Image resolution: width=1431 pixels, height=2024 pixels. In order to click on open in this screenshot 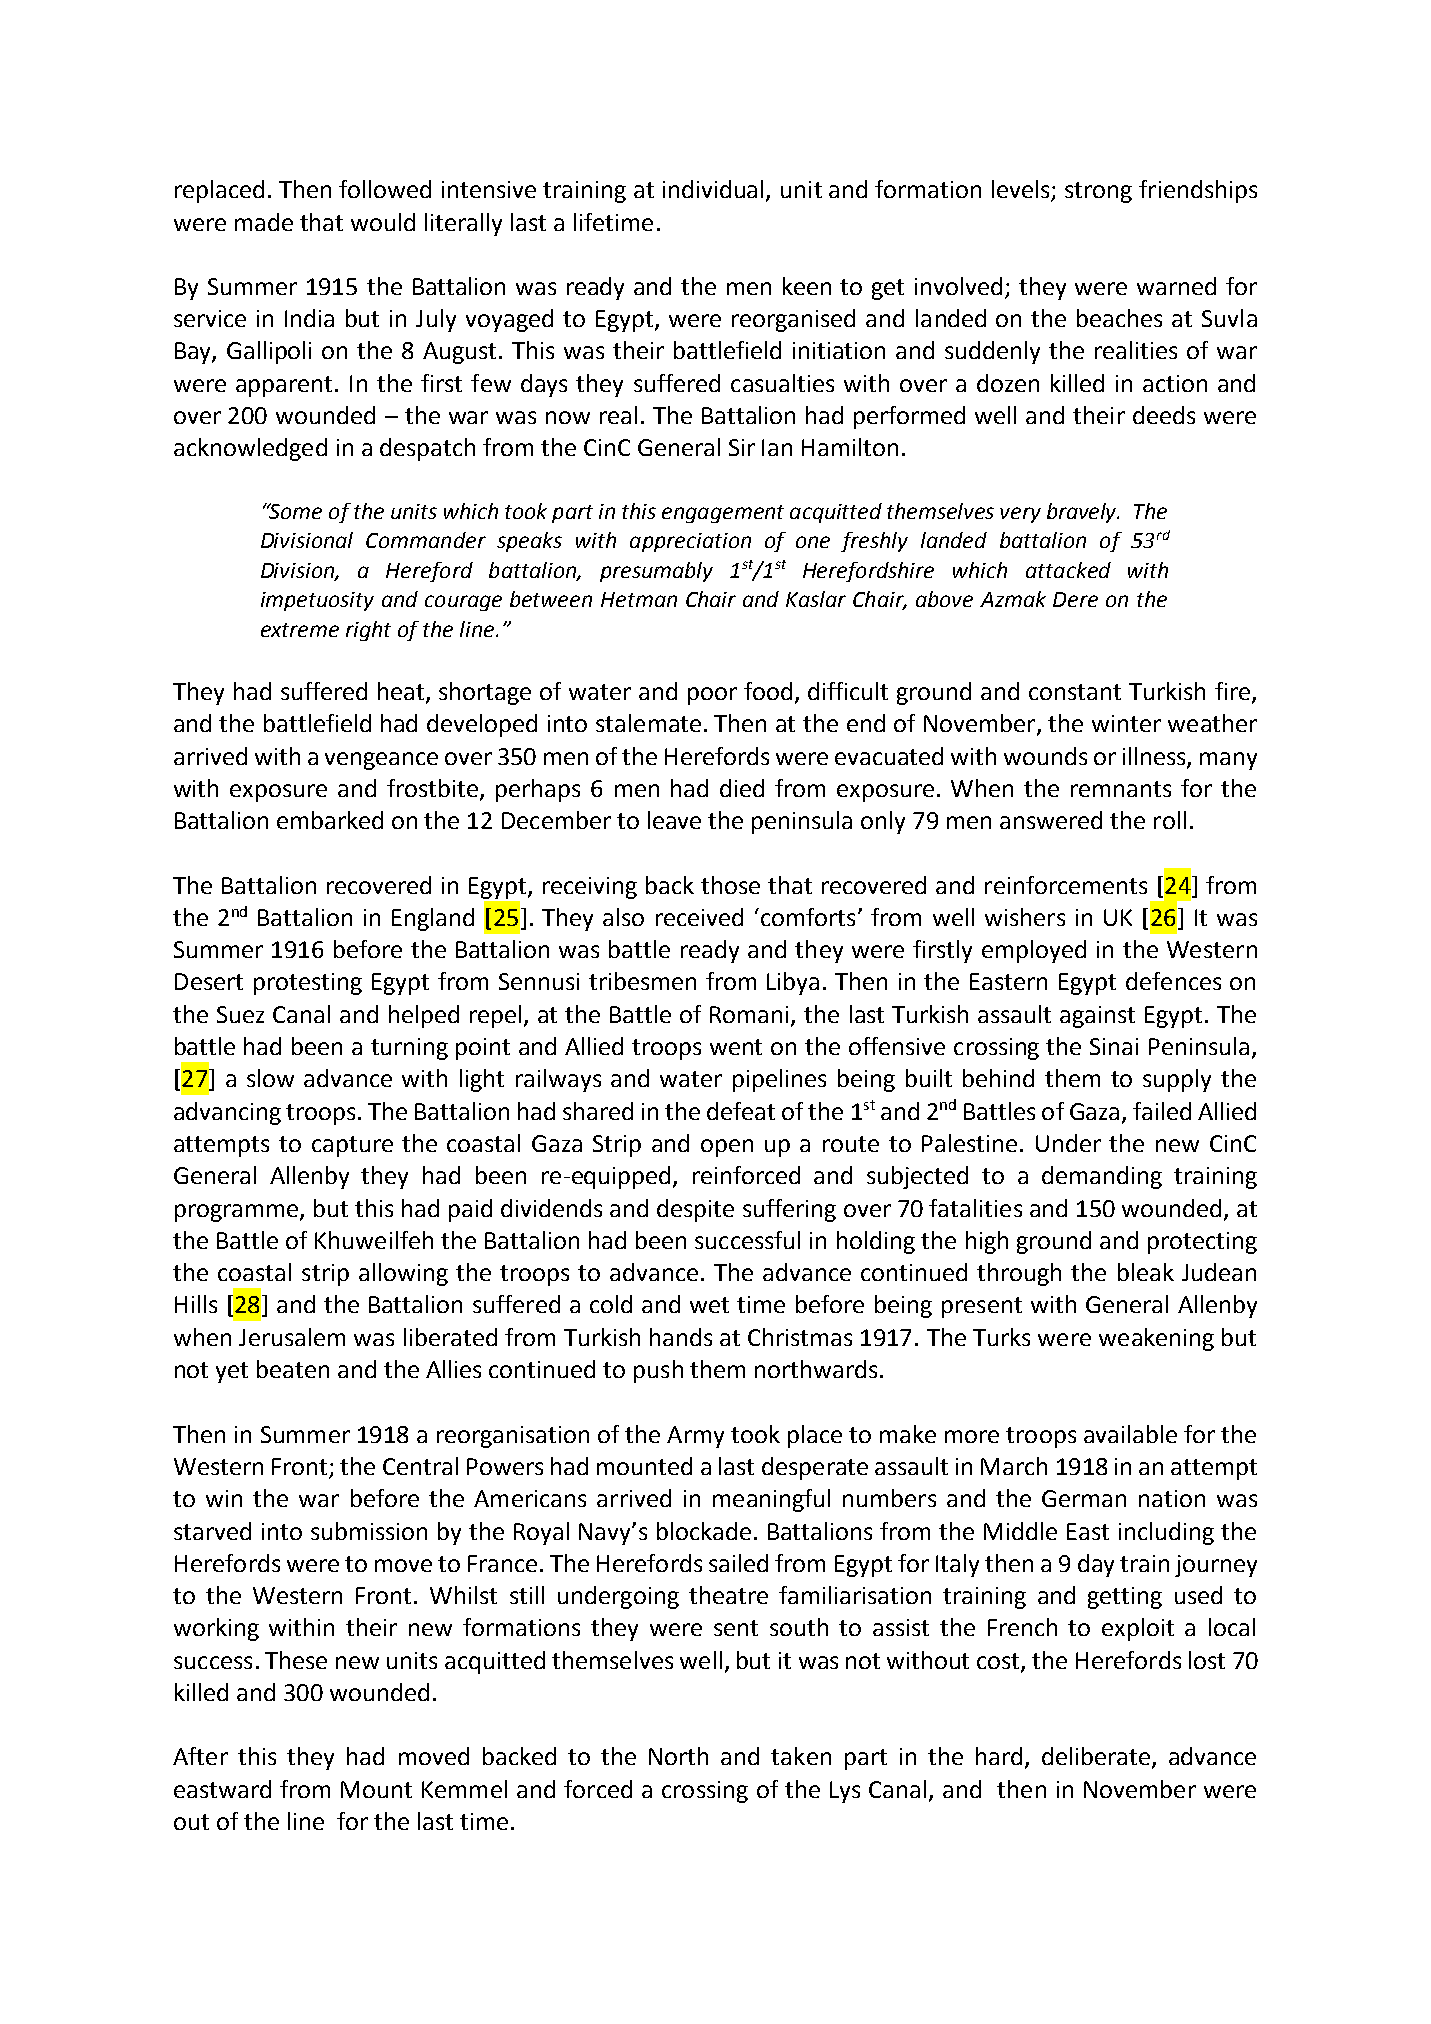, I will do `click(727, 1148)`.
